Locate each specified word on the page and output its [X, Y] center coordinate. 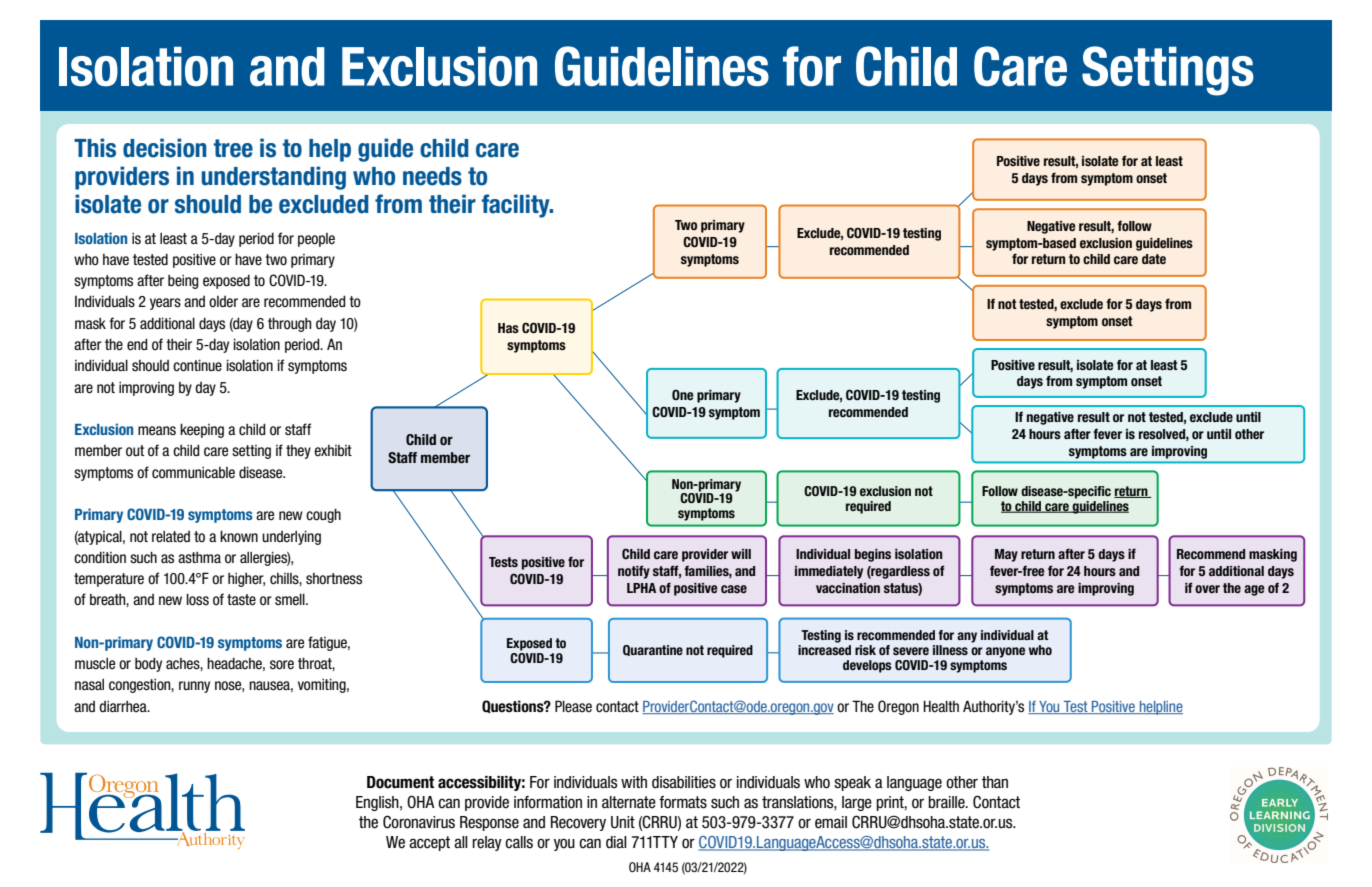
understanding [274, 178]
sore [282, 665]
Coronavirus [419, 822]
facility [517, 206]
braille [947, 802]
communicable [193, 473]
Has [508, 328]
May [1006, 555]
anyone [1005, 652]
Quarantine [653, 650]
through [290, 324]
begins [873, 555]
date [1154, 259]
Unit [623, 822]
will [741, 554]
